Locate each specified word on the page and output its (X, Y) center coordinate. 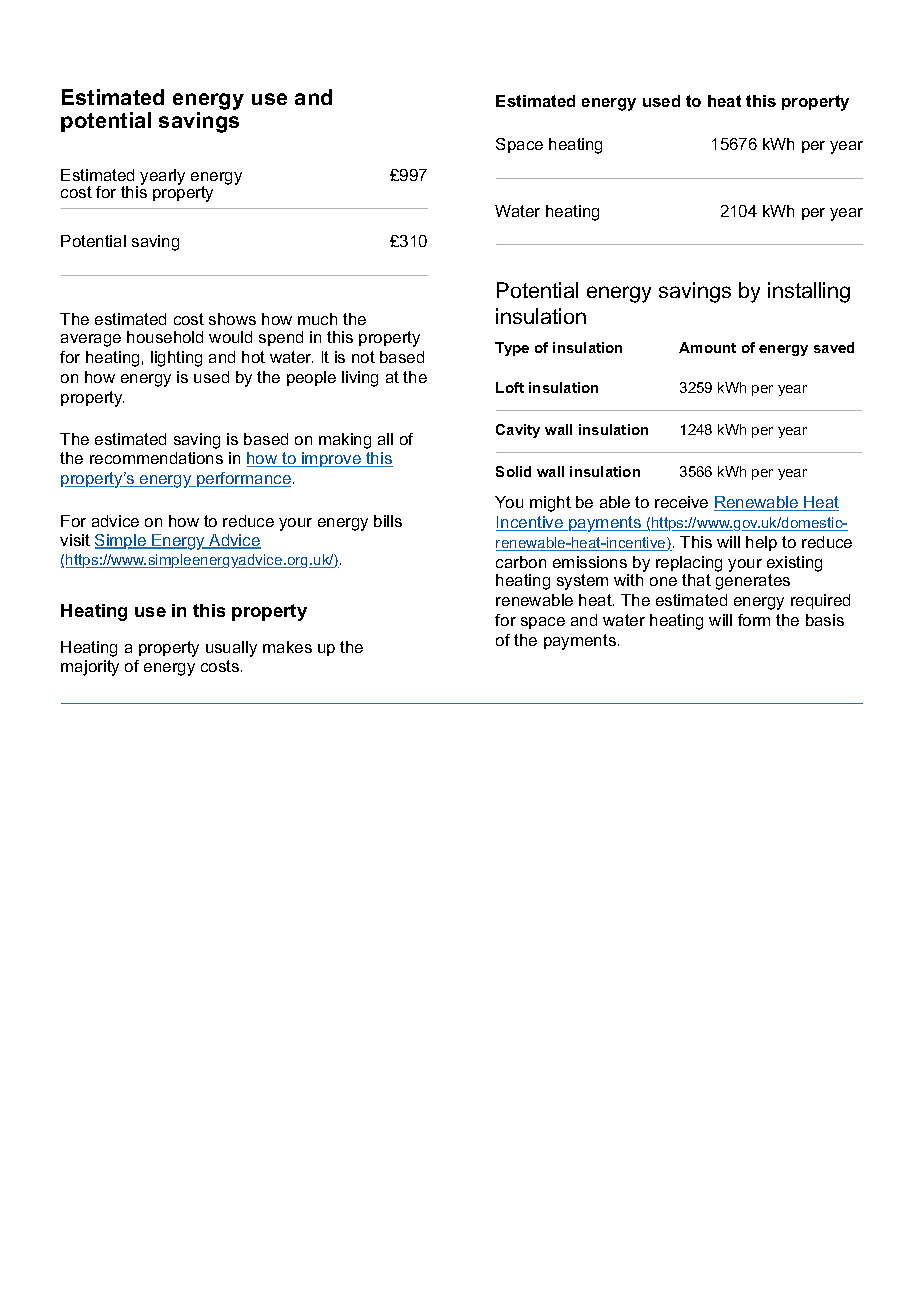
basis (825, 620)
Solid (513, 471)
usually (231, 649)
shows (232, 319)
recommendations (156, 458)
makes (287, 647)
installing (809, 292)
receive (681, 502)
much (317, 319)
